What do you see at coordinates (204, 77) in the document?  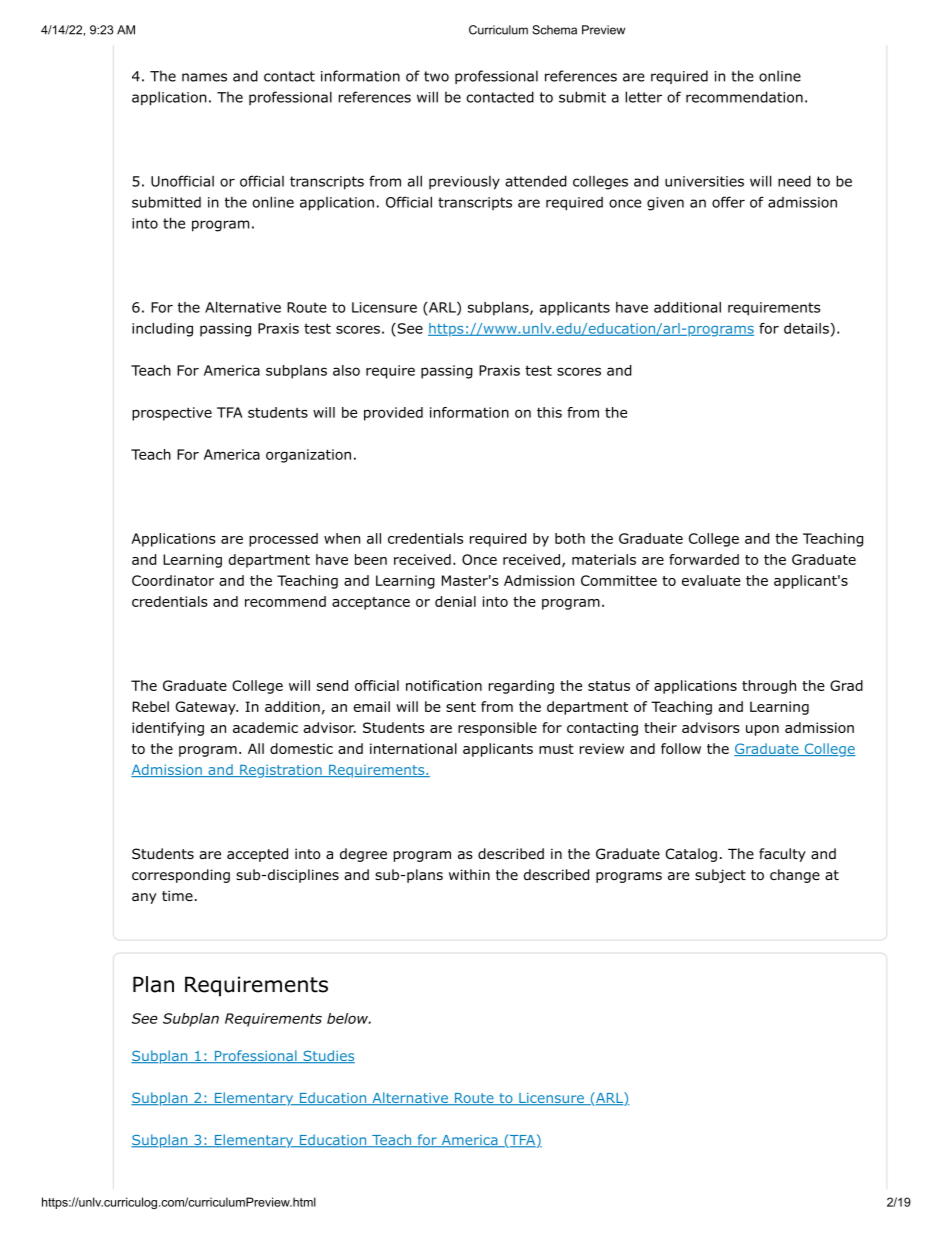 I see `names` at bounding box center [204, 77].
